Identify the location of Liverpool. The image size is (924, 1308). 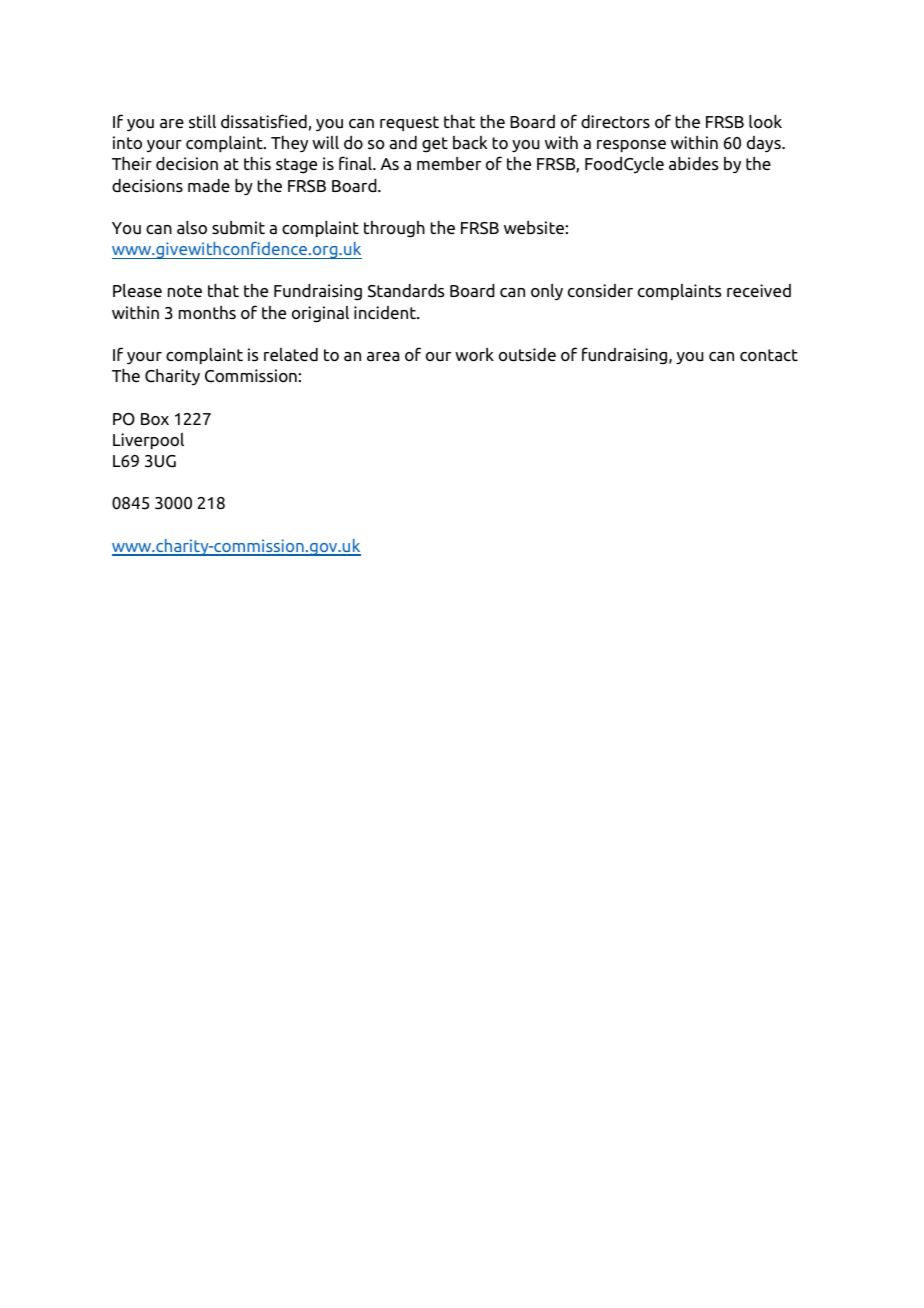
(148, 441).
